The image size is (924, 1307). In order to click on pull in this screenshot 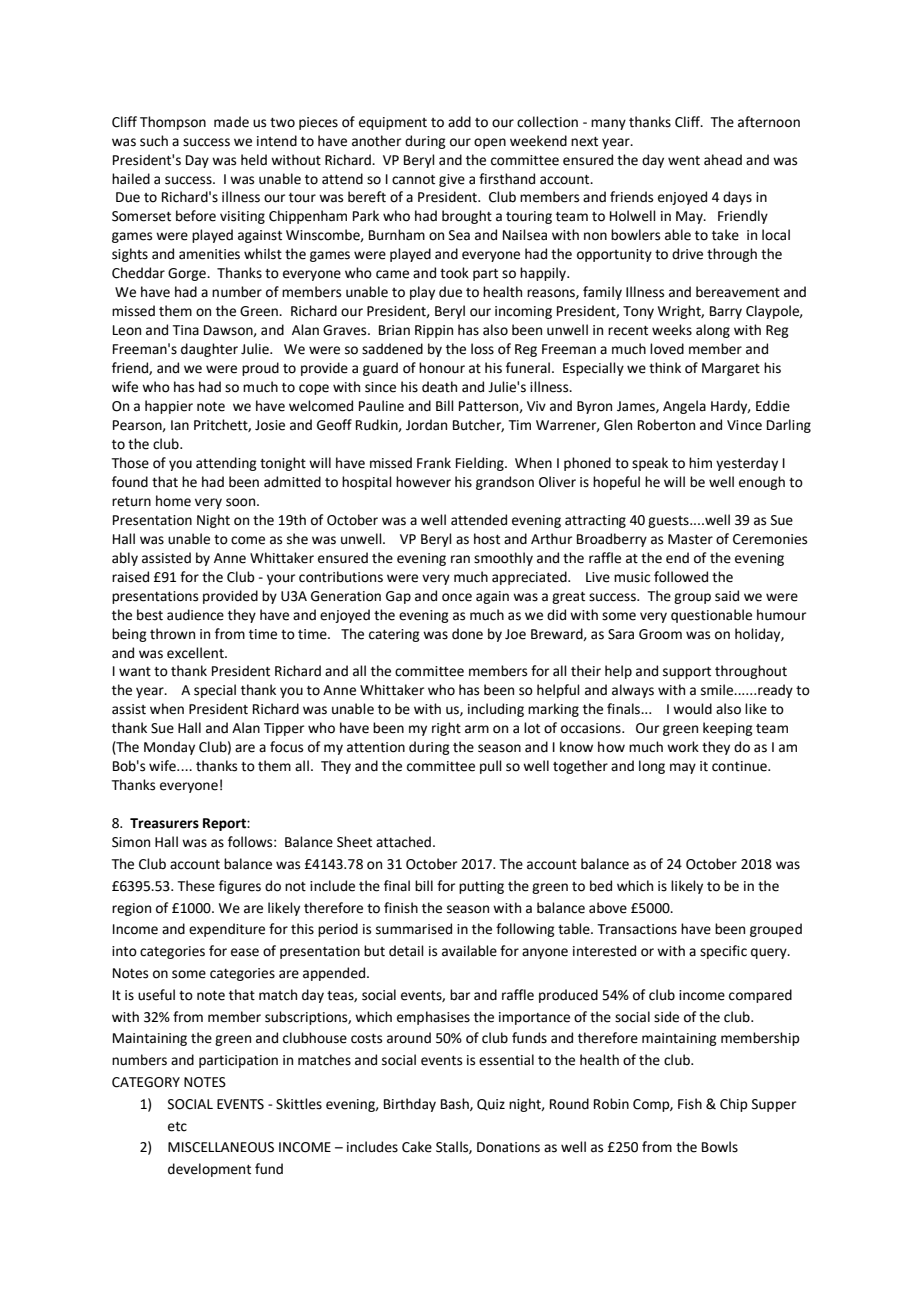, I will do `click(491, 767)`.
